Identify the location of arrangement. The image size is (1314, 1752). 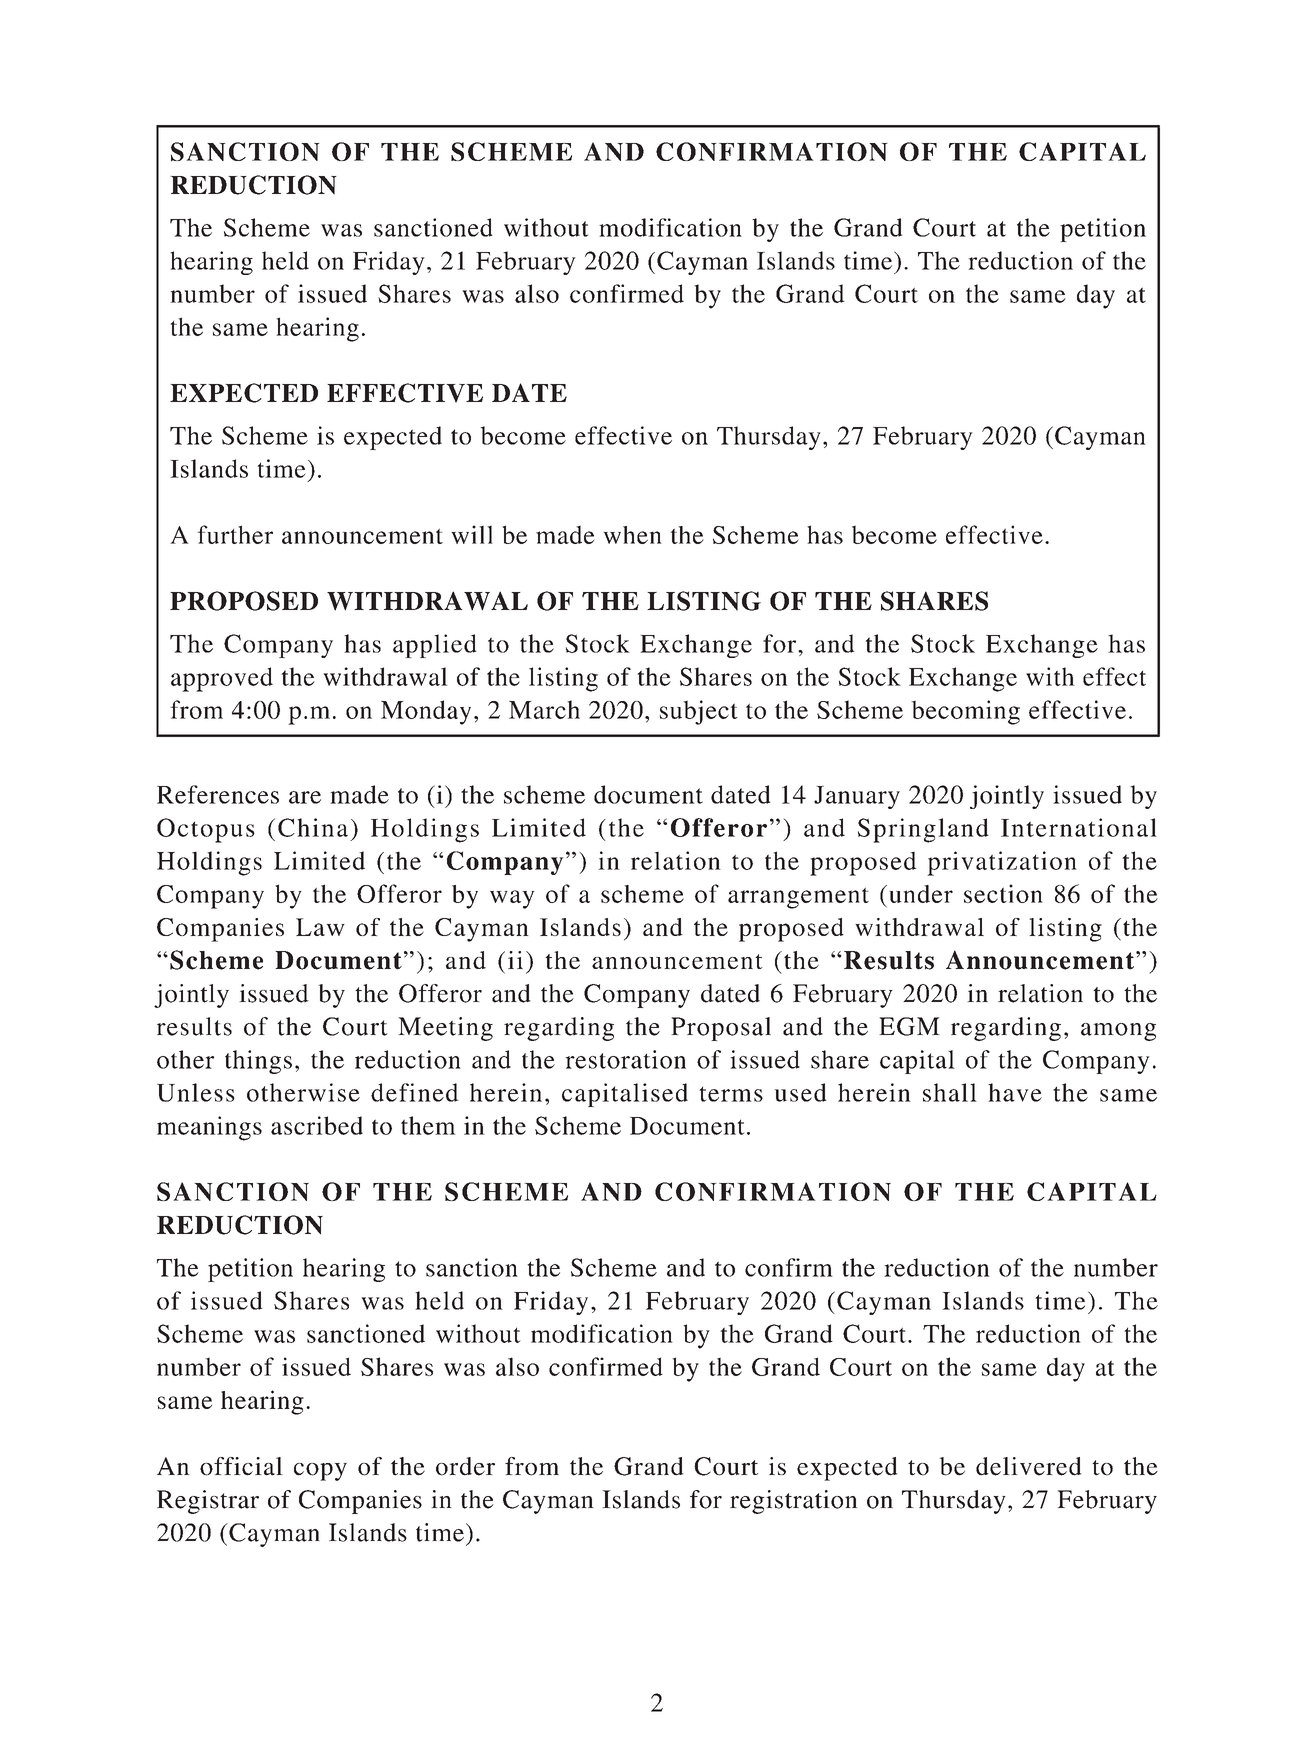
(798, 898).
